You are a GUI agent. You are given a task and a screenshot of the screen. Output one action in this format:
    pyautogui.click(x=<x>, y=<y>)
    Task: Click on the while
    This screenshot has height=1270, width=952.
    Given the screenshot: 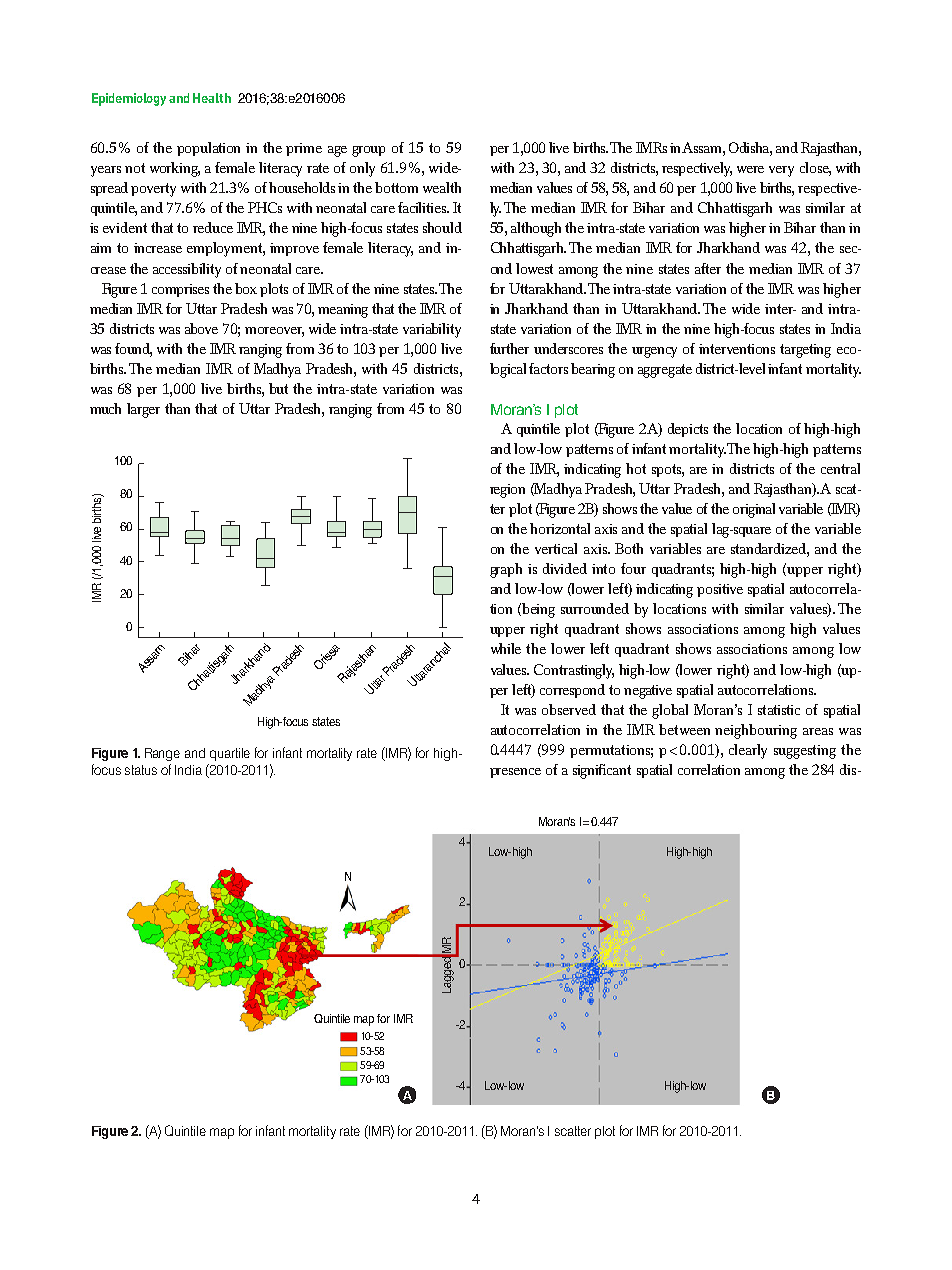 What is the action you would take?
    pyautogui.click(x=506, y=648)
